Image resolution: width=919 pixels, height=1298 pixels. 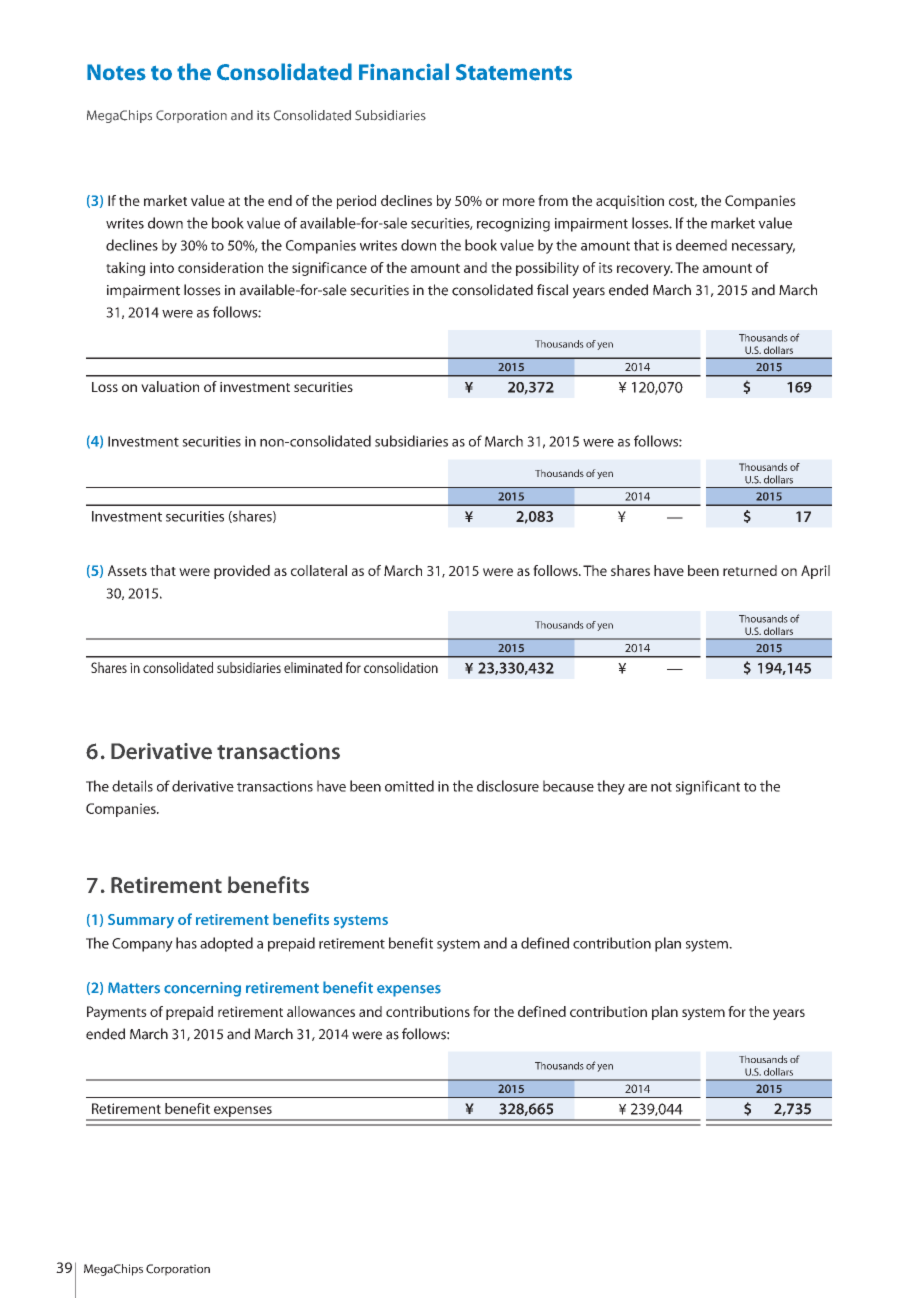 What do you see at coordinates (242, 572) in the screenshot?
I see `provided` at bounding box center [242, 572].
